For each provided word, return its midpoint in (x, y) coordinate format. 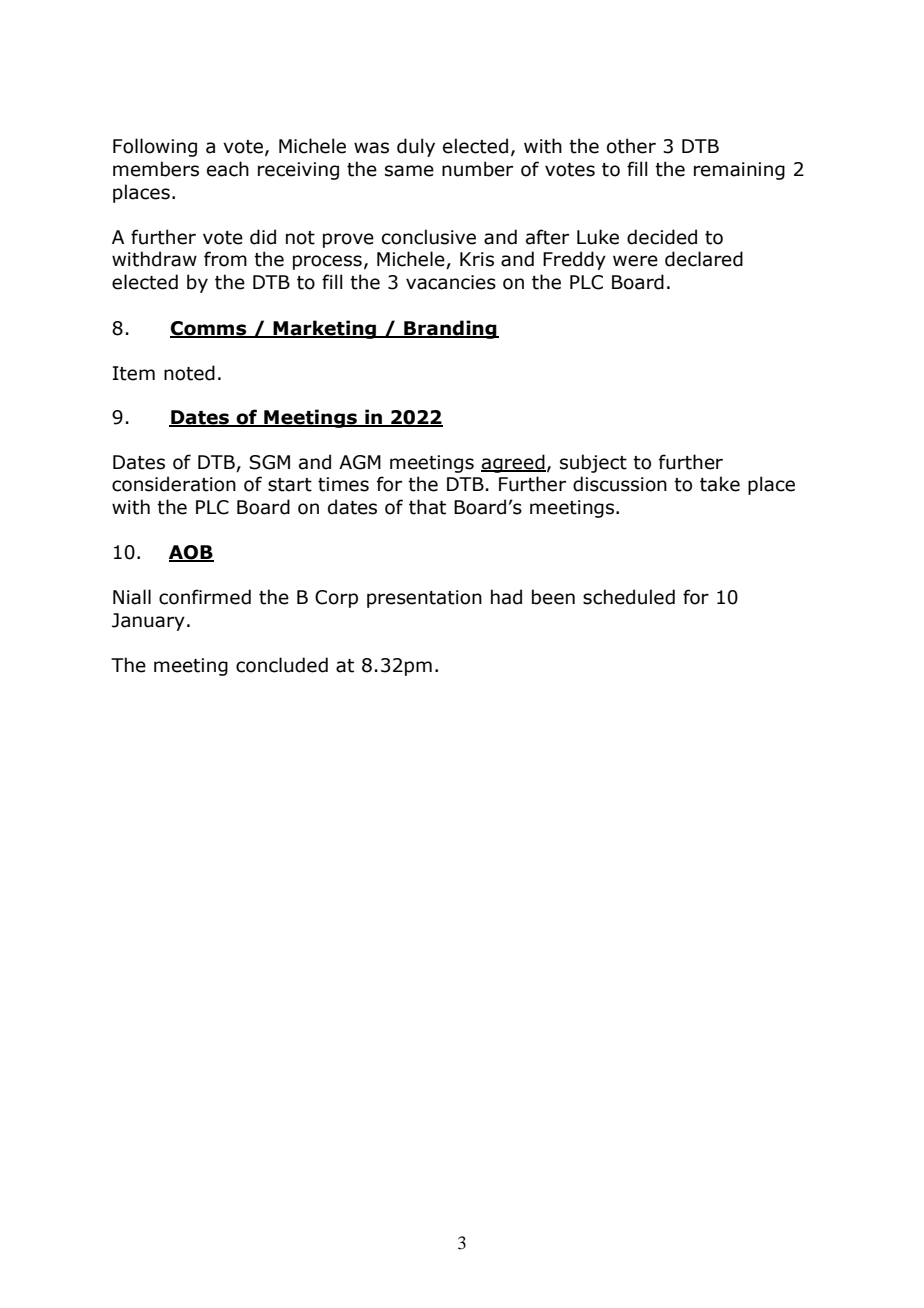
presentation (424, 599)
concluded (282, 665)
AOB (191, 553)
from (225, 259)
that (427, 507)
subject (593, 463)
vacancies (451, 282)
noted (189, 373)
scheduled (629, 597)
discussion (620, 484)
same (409, 171)
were (635, 261)
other (631, 146)
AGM (360, 462)
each (228, 169)
